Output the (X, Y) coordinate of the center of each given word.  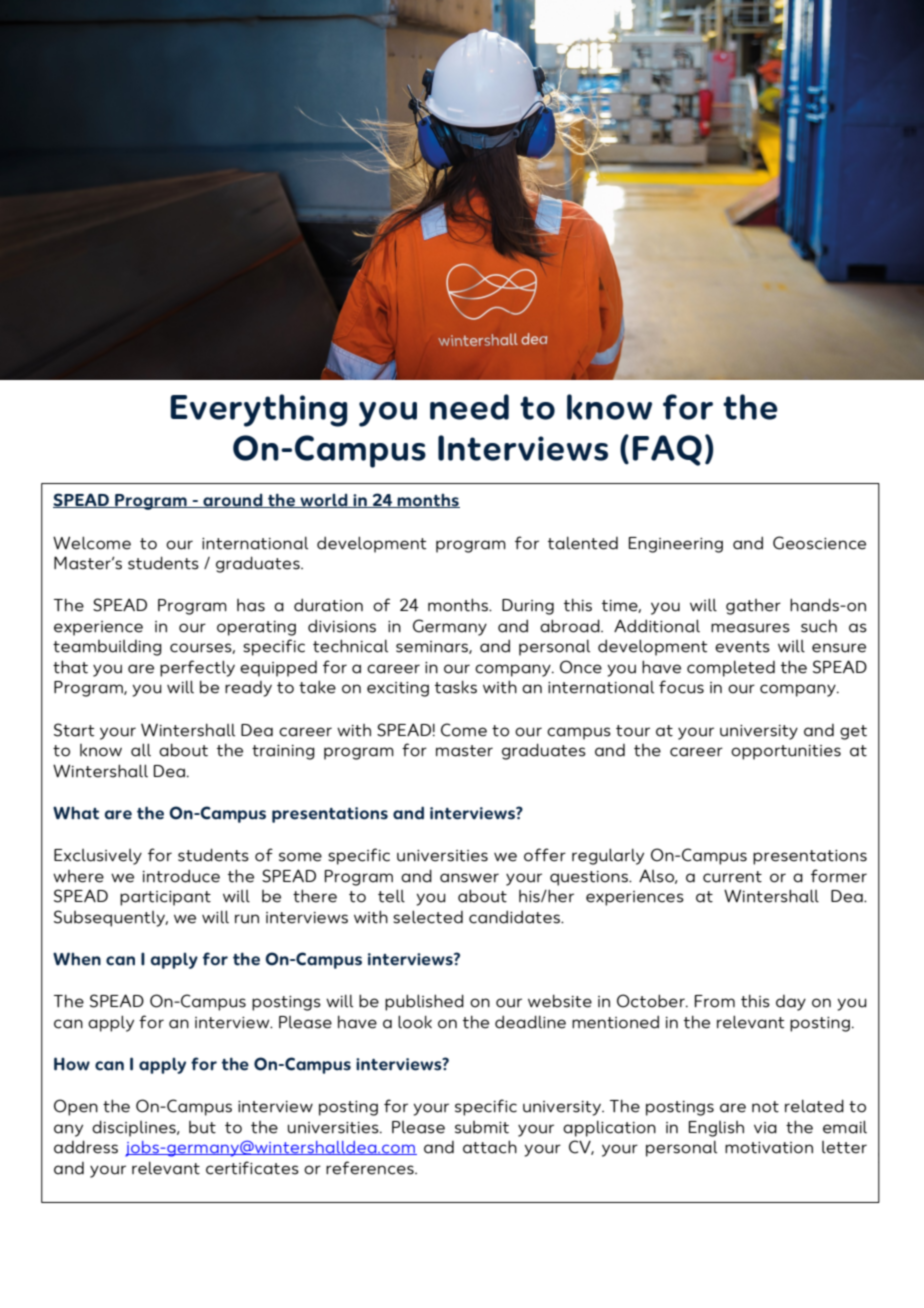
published (424, 1002)
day (791, 1003)
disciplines (135, 1128)
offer (545, 855)
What (76, 813)
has (251, 605)
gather (753, 607)
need (469, 407)
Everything (258, 410)
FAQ (667, 450)
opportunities (786, 752)
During (528, 607)
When (77, 959)
